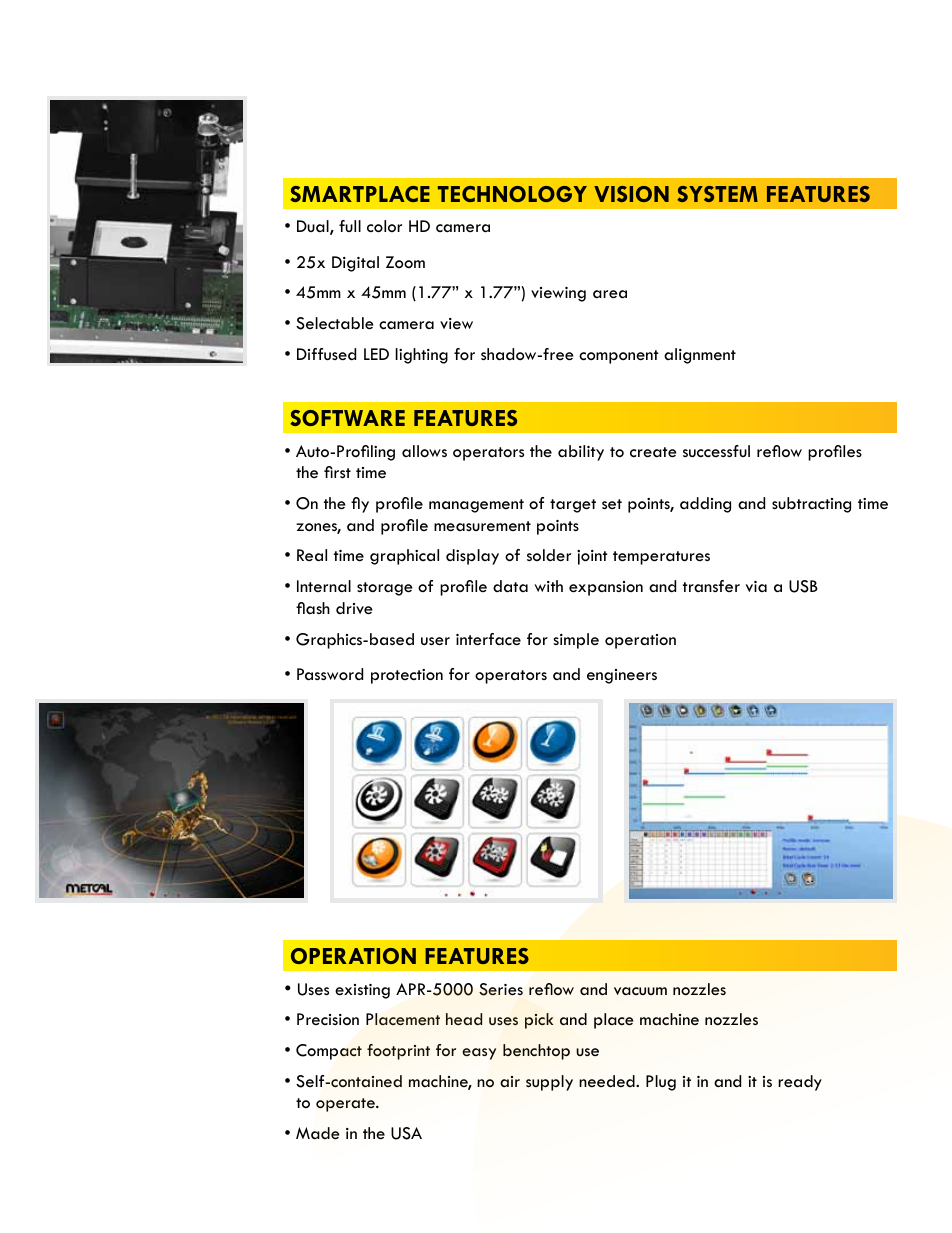 The width and height of the image is (952, 1233). What do you see at coordinates (717, 194) in the image?
I see `SYSTEM` at bounding box center [717, 194].
